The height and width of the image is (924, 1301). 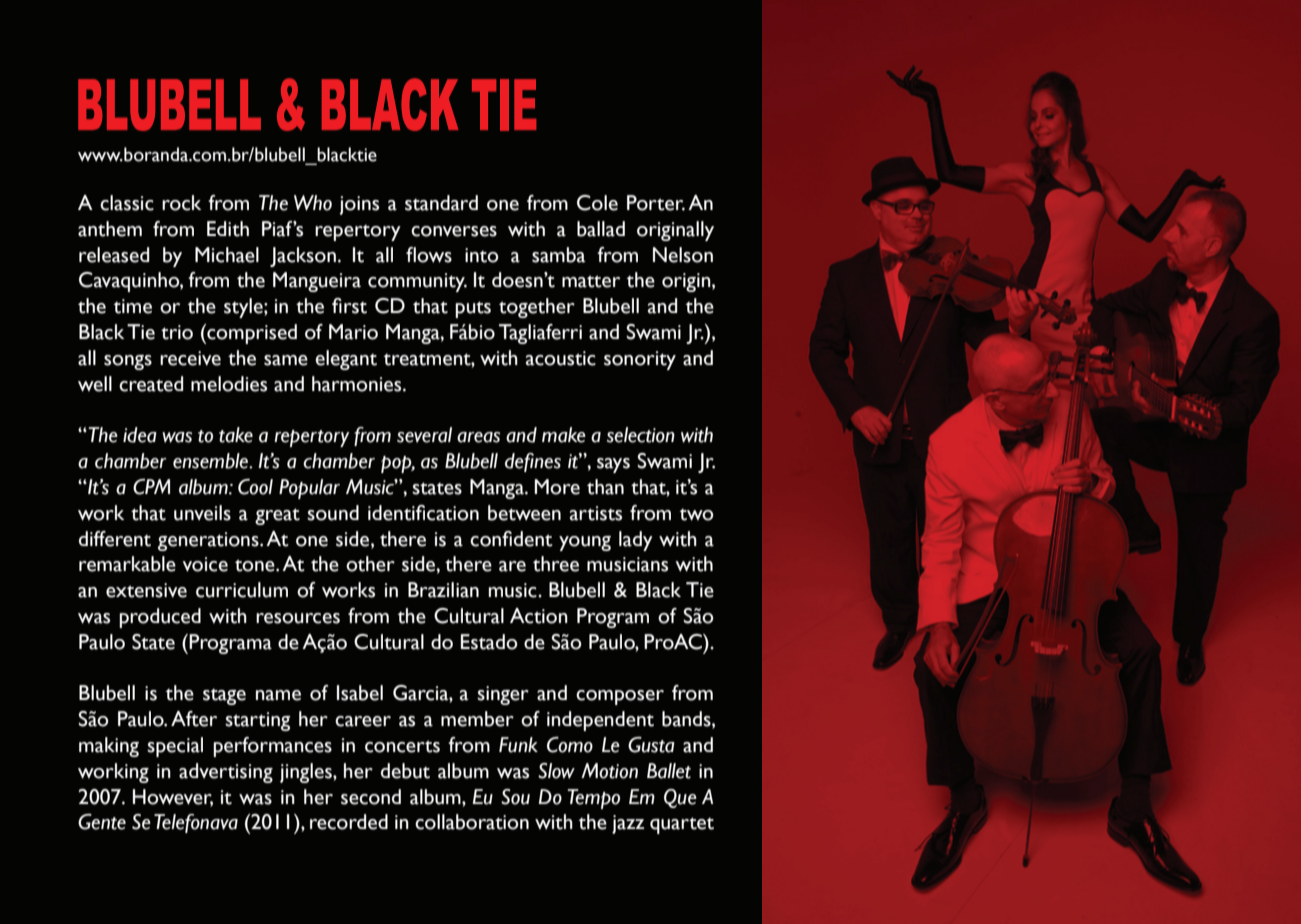 What do you see at coordinates (190, 358) in the image?
I see `receive` at bounding box center [190, 358].
